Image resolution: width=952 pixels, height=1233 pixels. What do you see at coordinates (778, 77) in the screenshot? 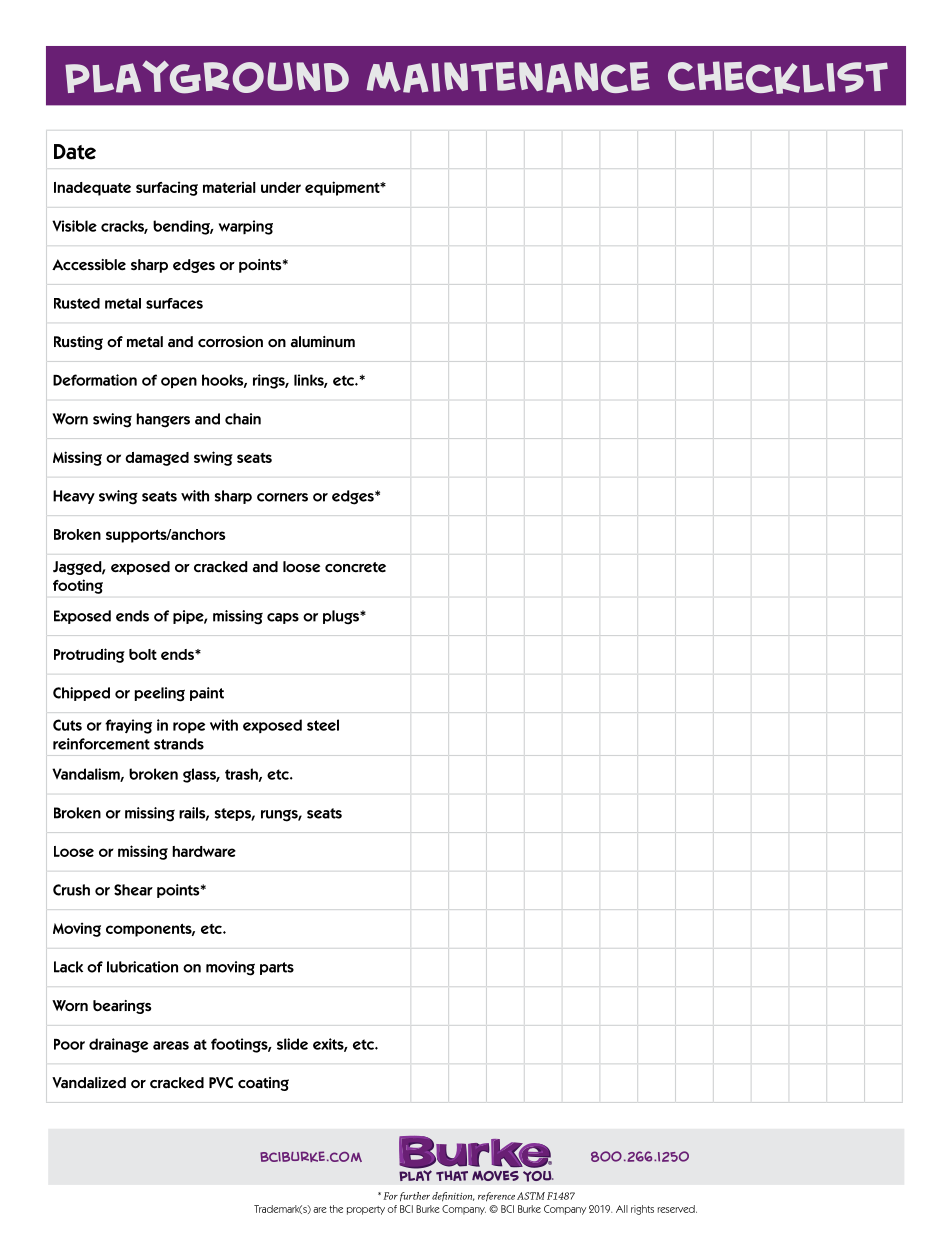
I see `Checklist` at bounding box center [778, 77].
